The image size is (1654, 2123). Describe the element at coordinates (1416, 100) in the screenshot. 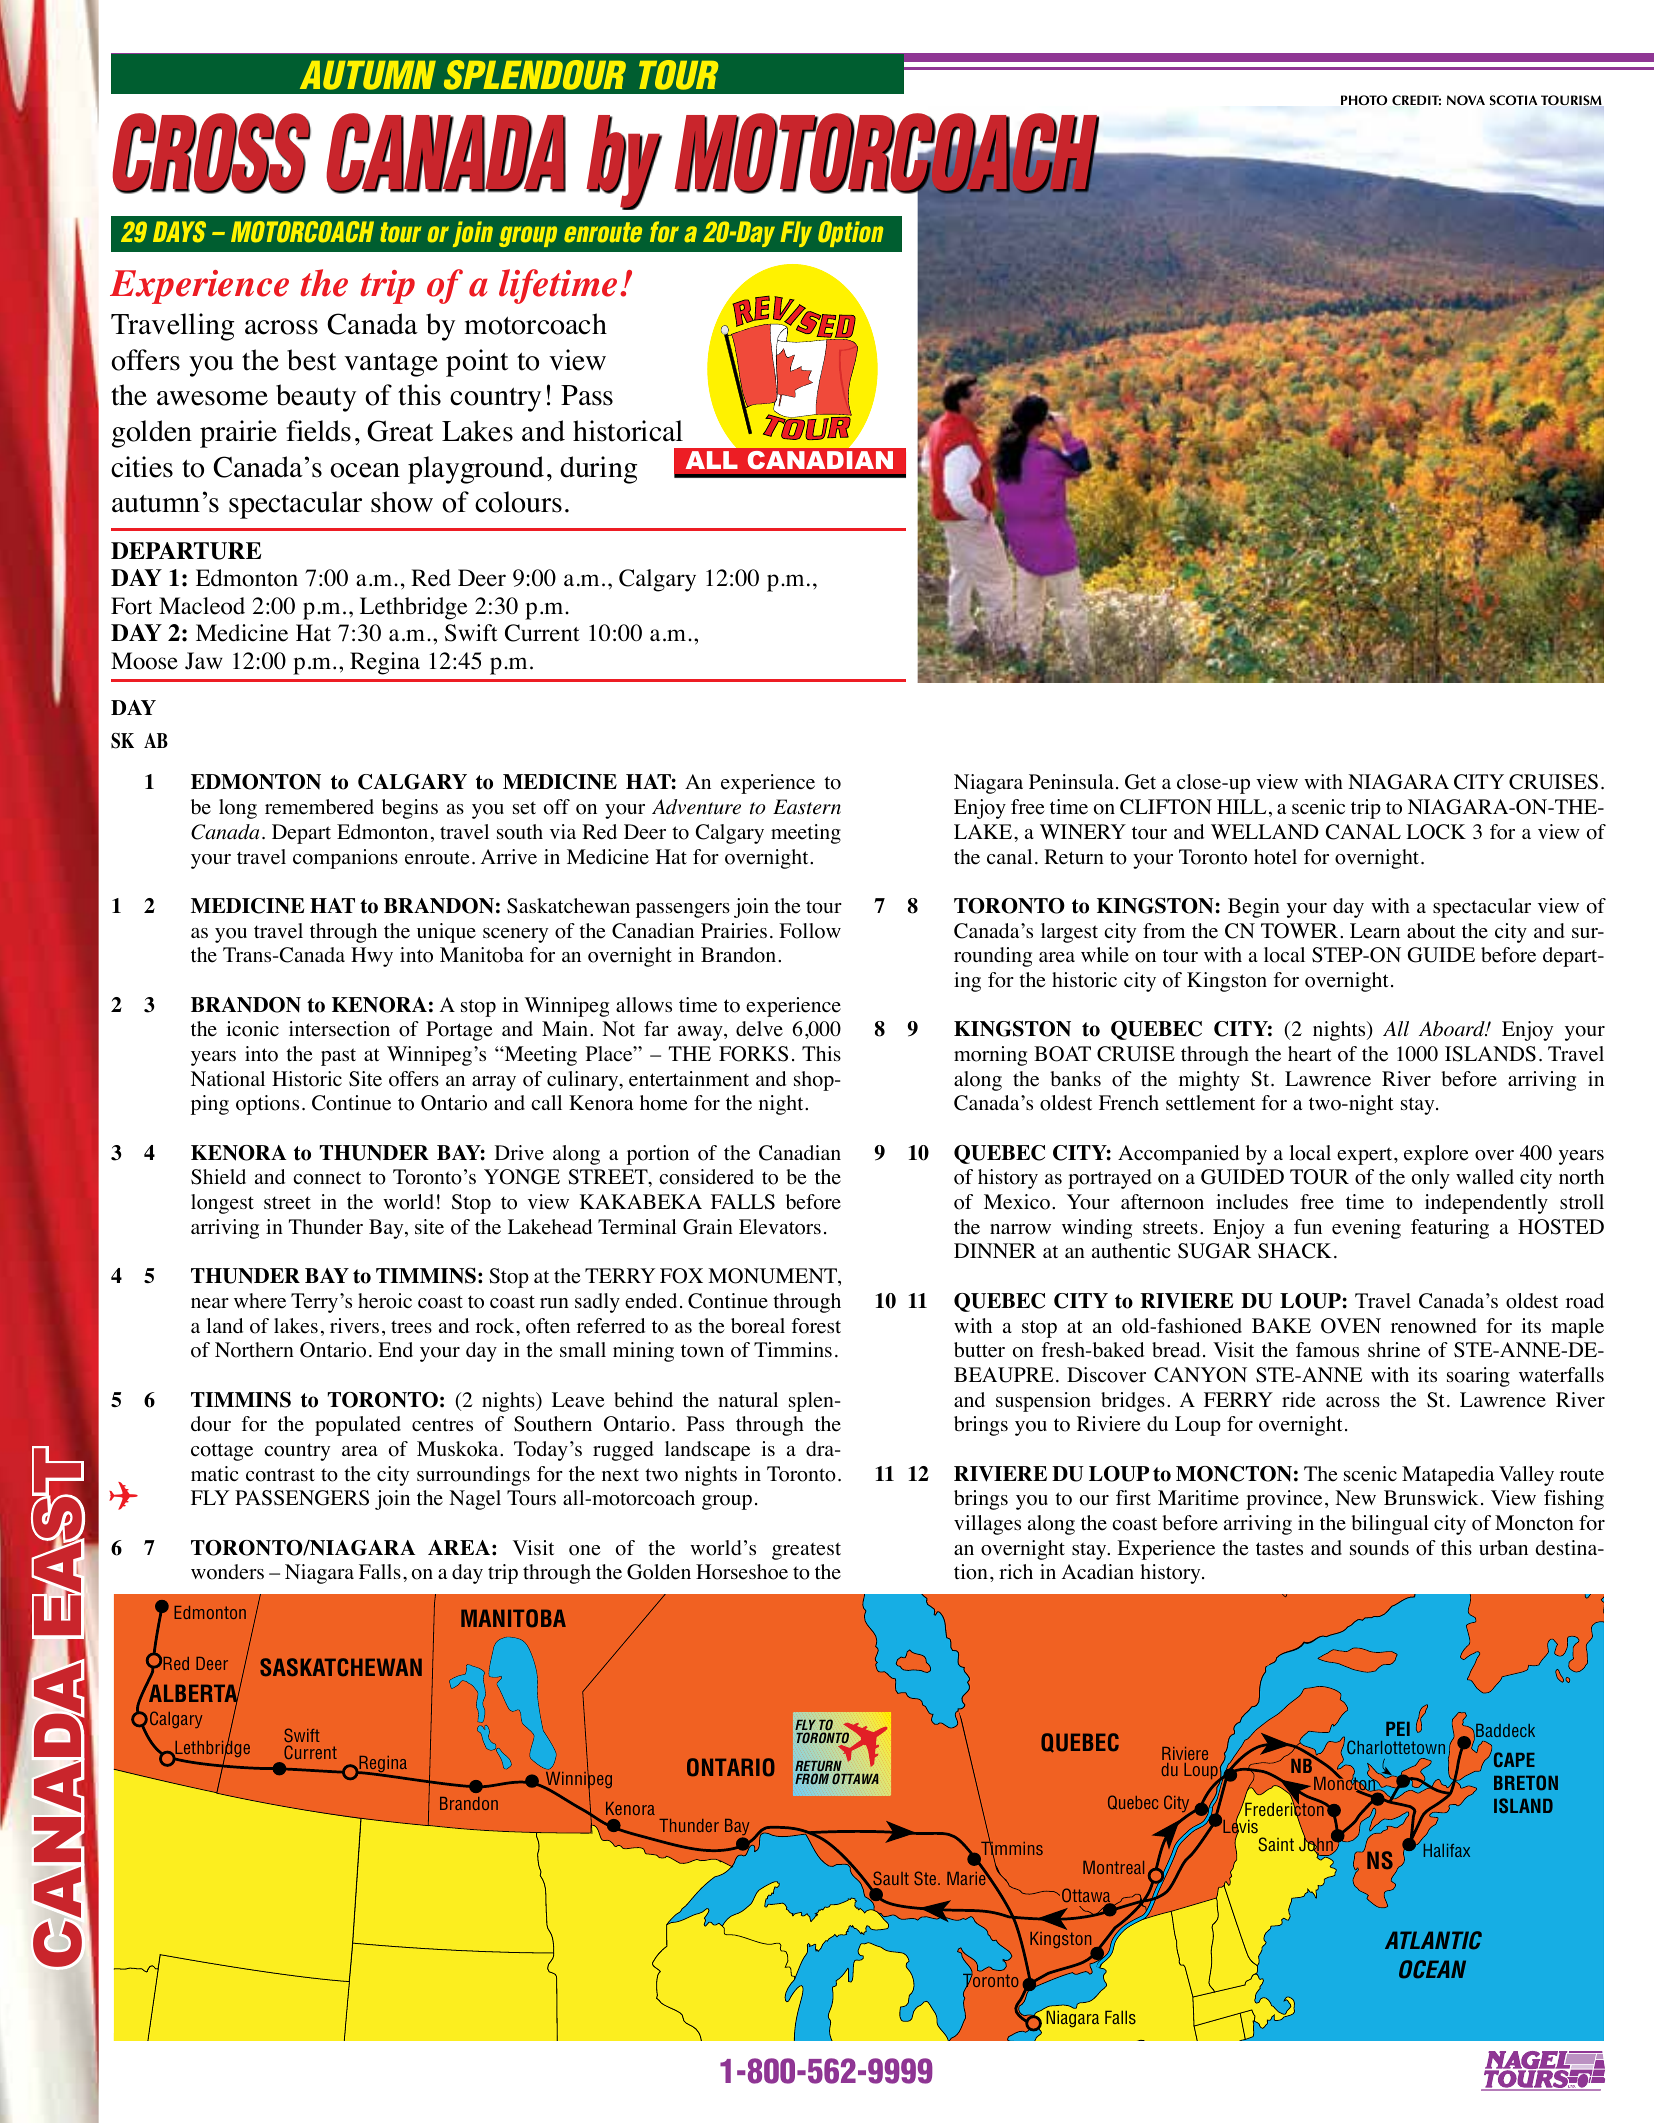

I see `CREDIT` at that location.
